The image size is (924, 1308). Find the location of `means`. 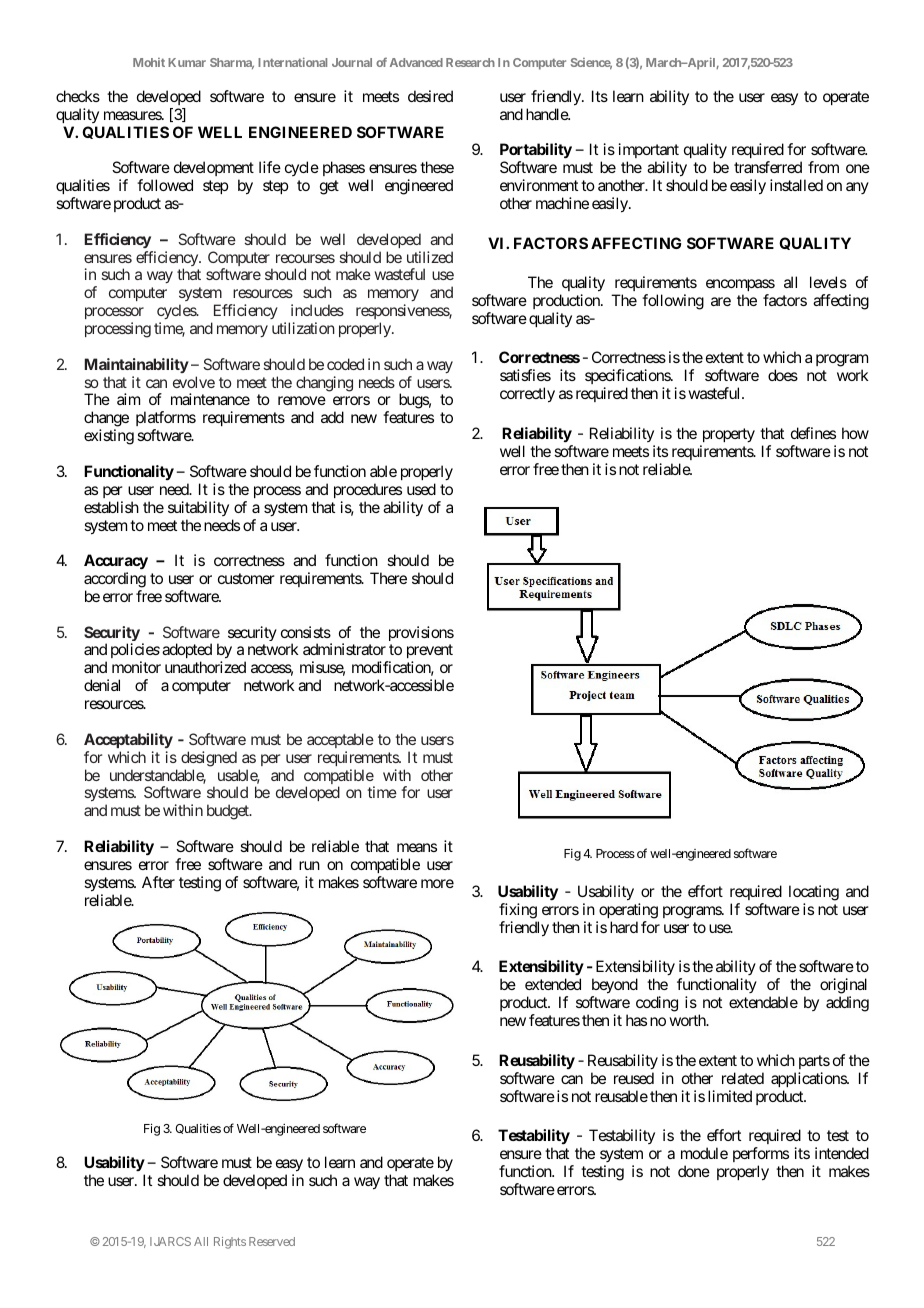

means is located at coordinates (417, 847).
